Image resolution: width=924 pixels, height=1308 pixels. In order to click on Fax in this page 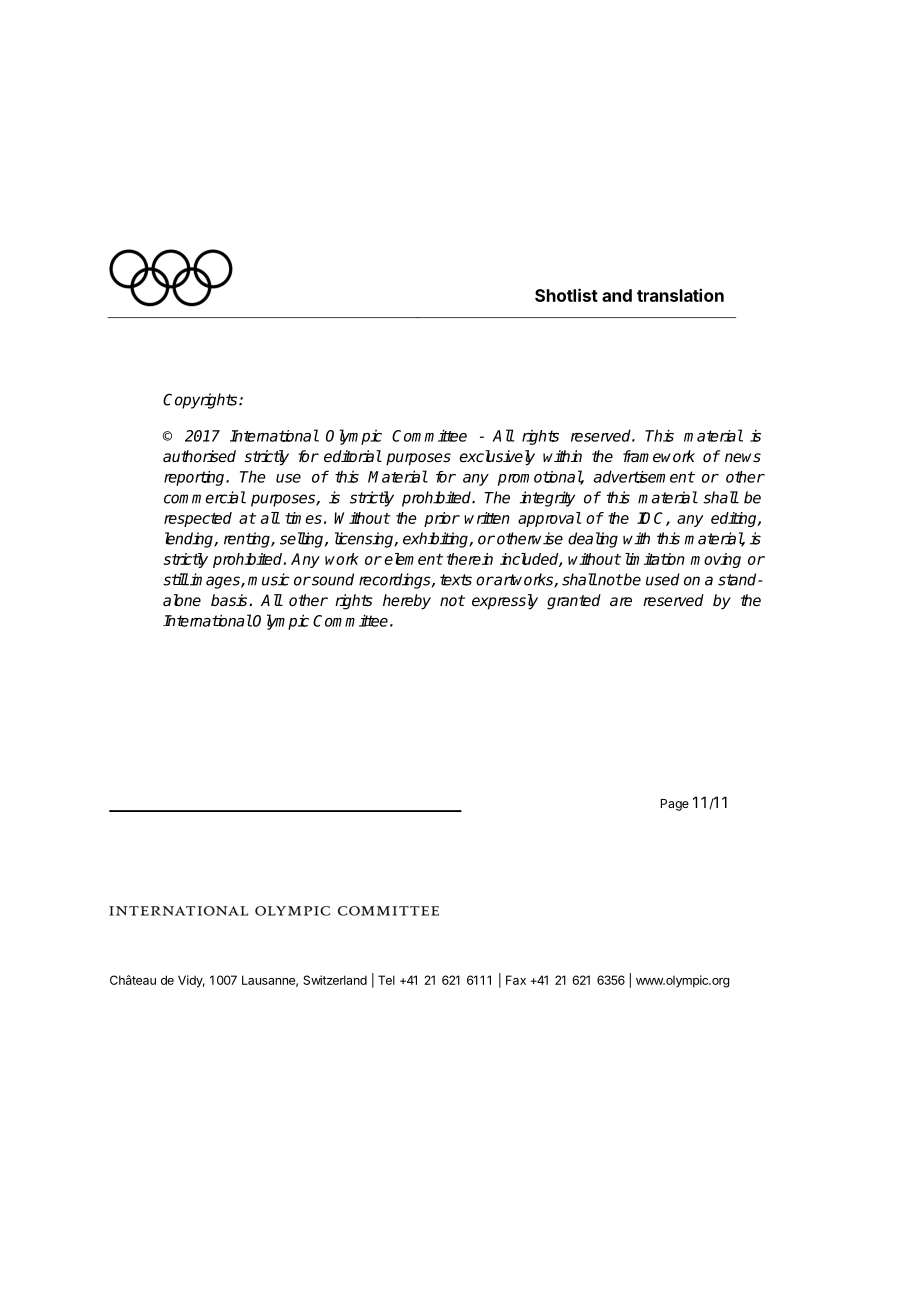, I will do `click(516, 980)`.
